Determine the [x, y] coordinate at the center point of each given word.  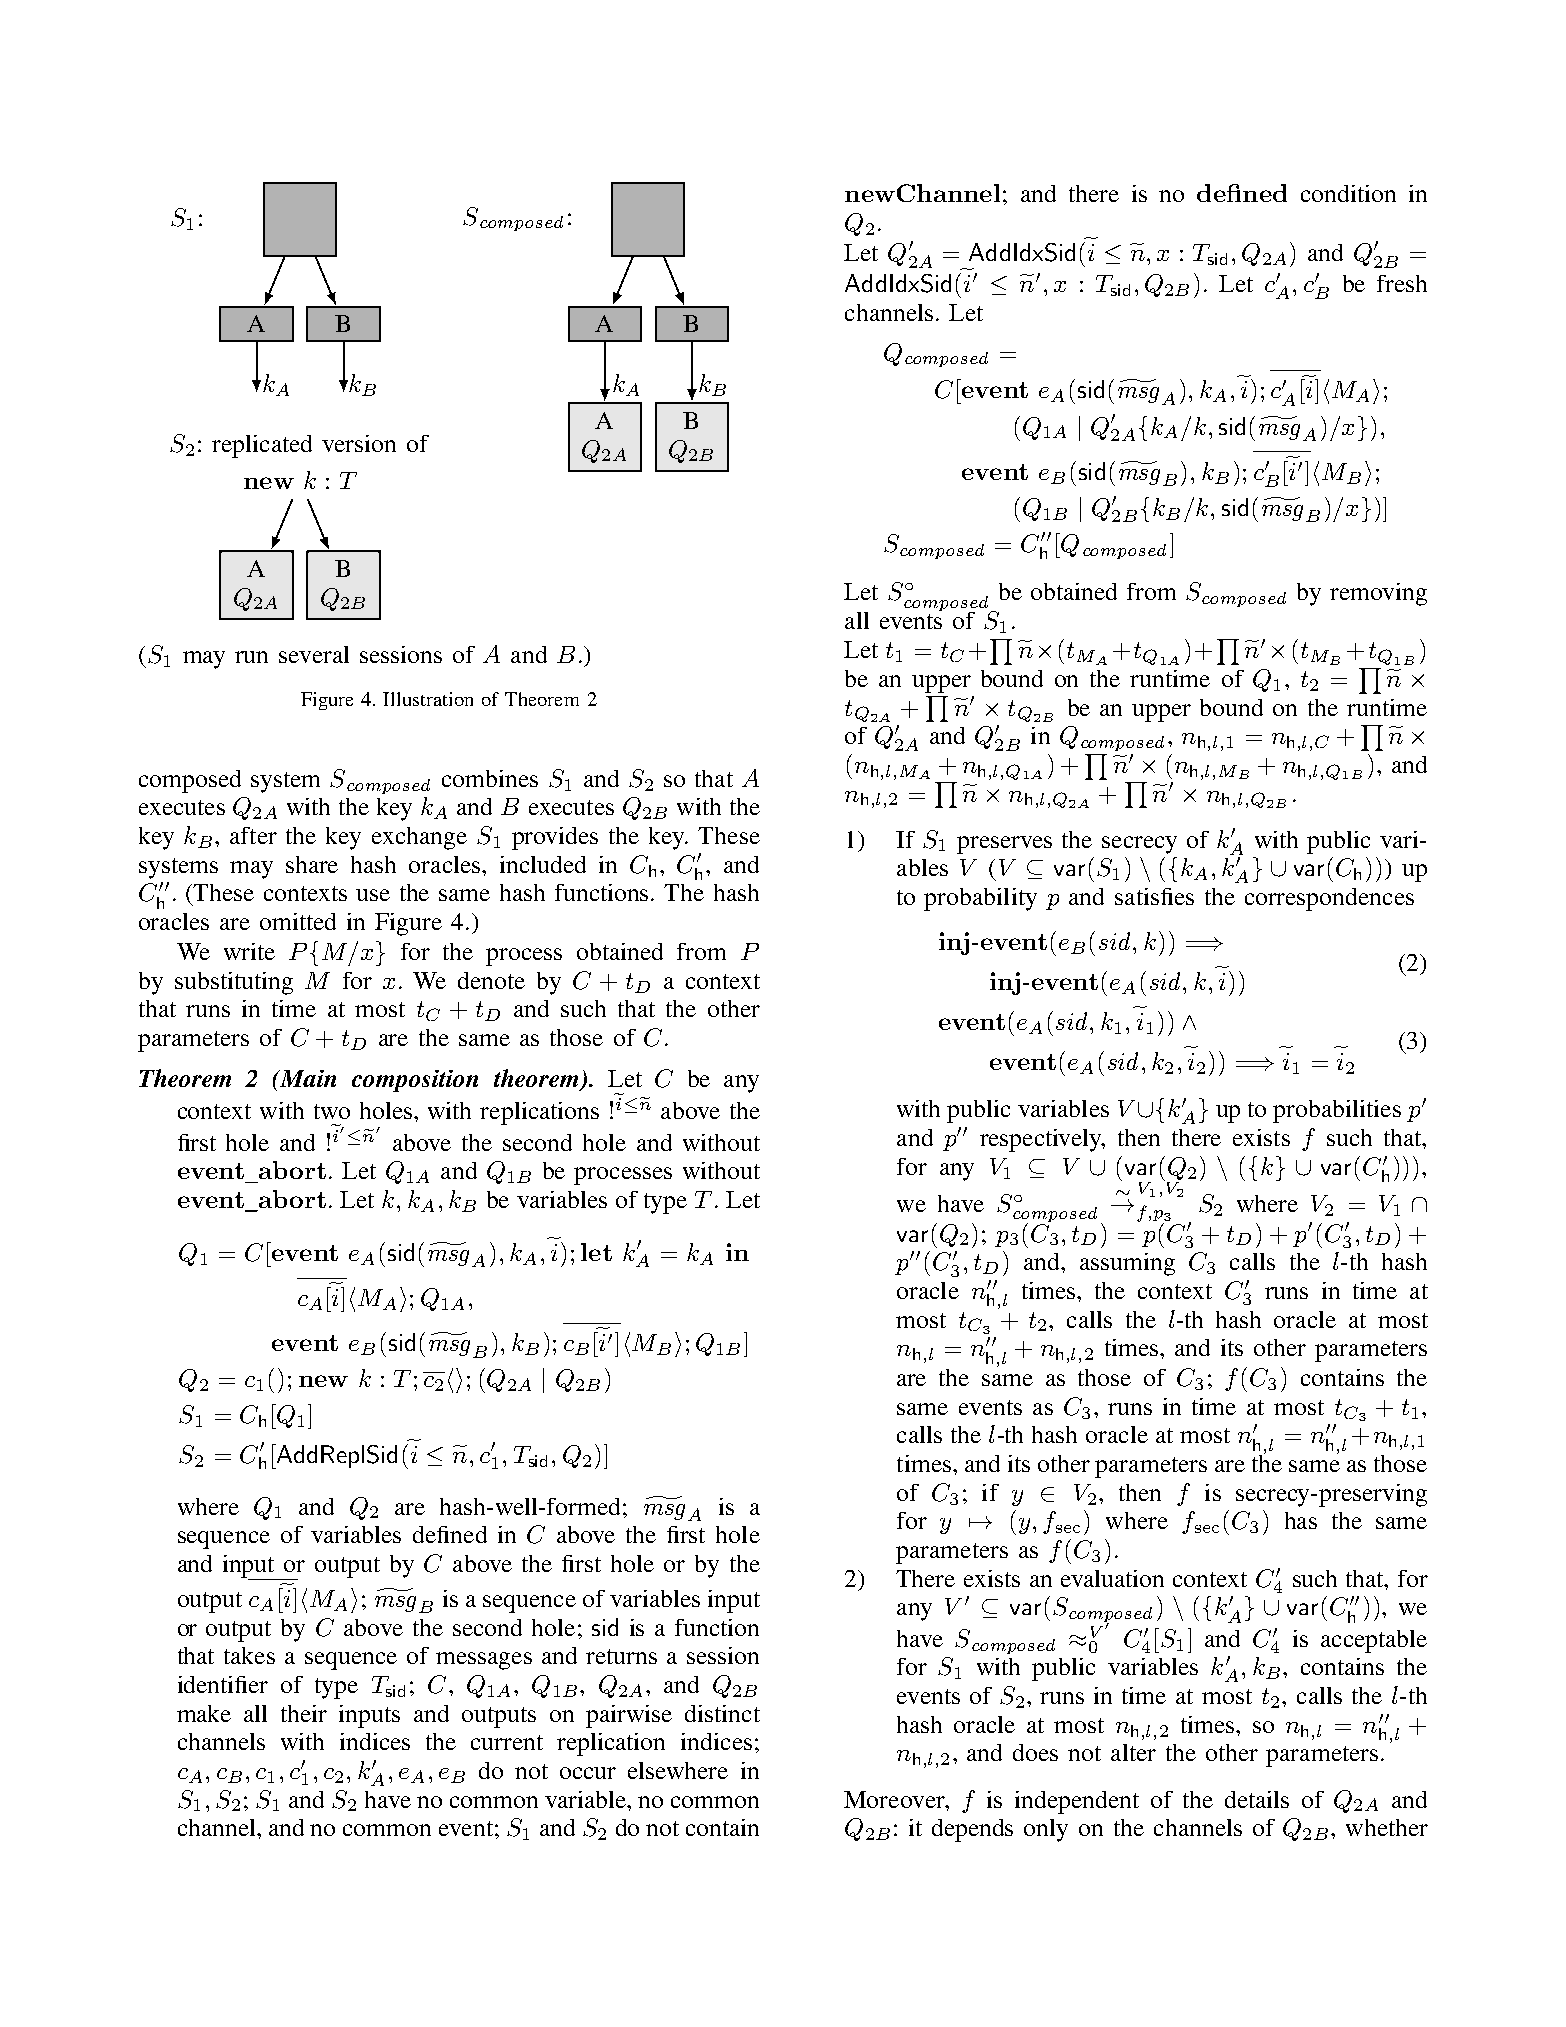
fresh [1402, 283]
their [304, 1713]
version [359, 443]
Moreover [895, 1799]
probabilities [1337, 1111]
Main [307, 1078]
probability [980, 899]
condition [1348, 193]
